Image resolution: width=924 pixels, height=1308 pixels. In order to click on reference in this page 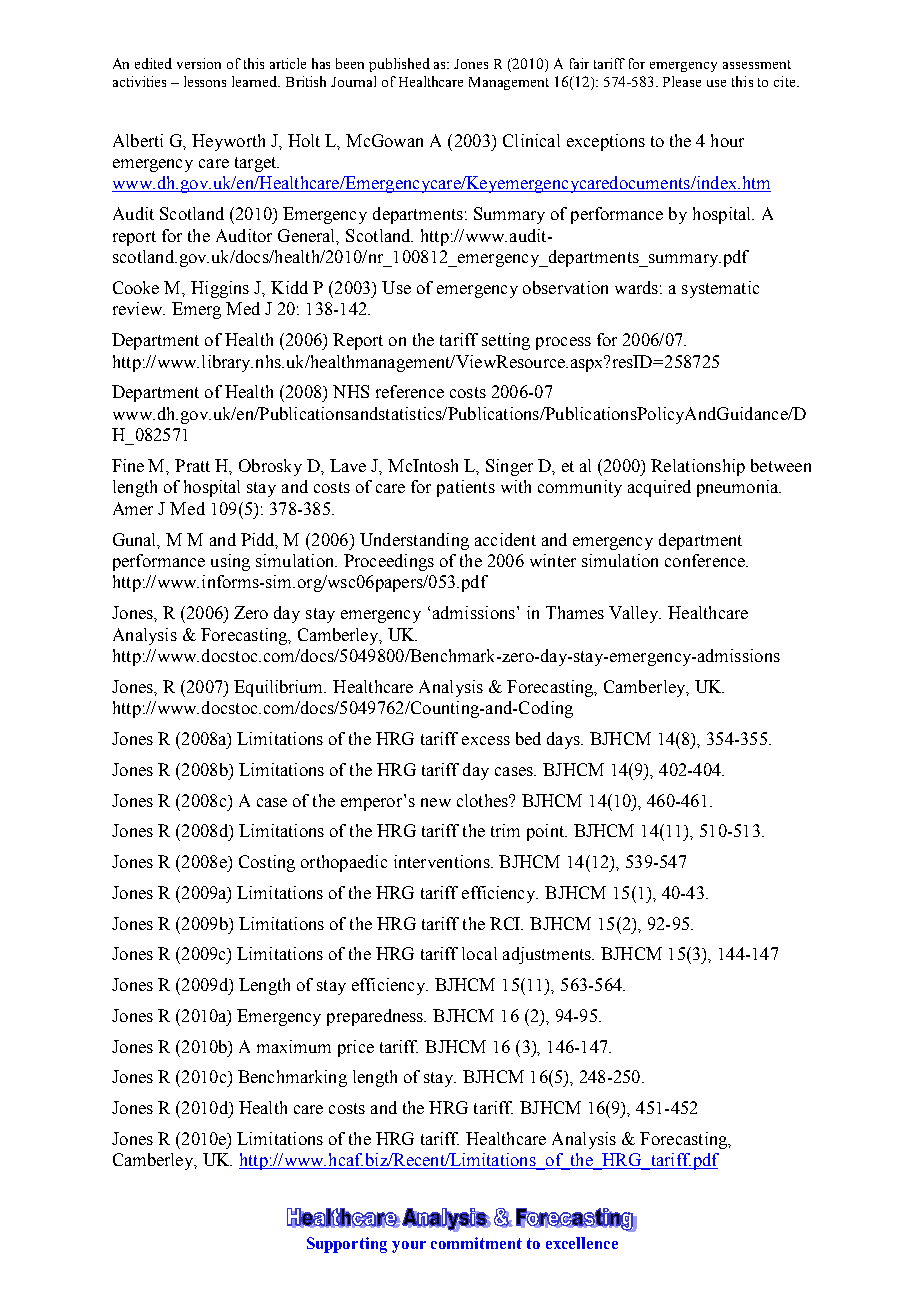, I will do `click(410, 391)`.
